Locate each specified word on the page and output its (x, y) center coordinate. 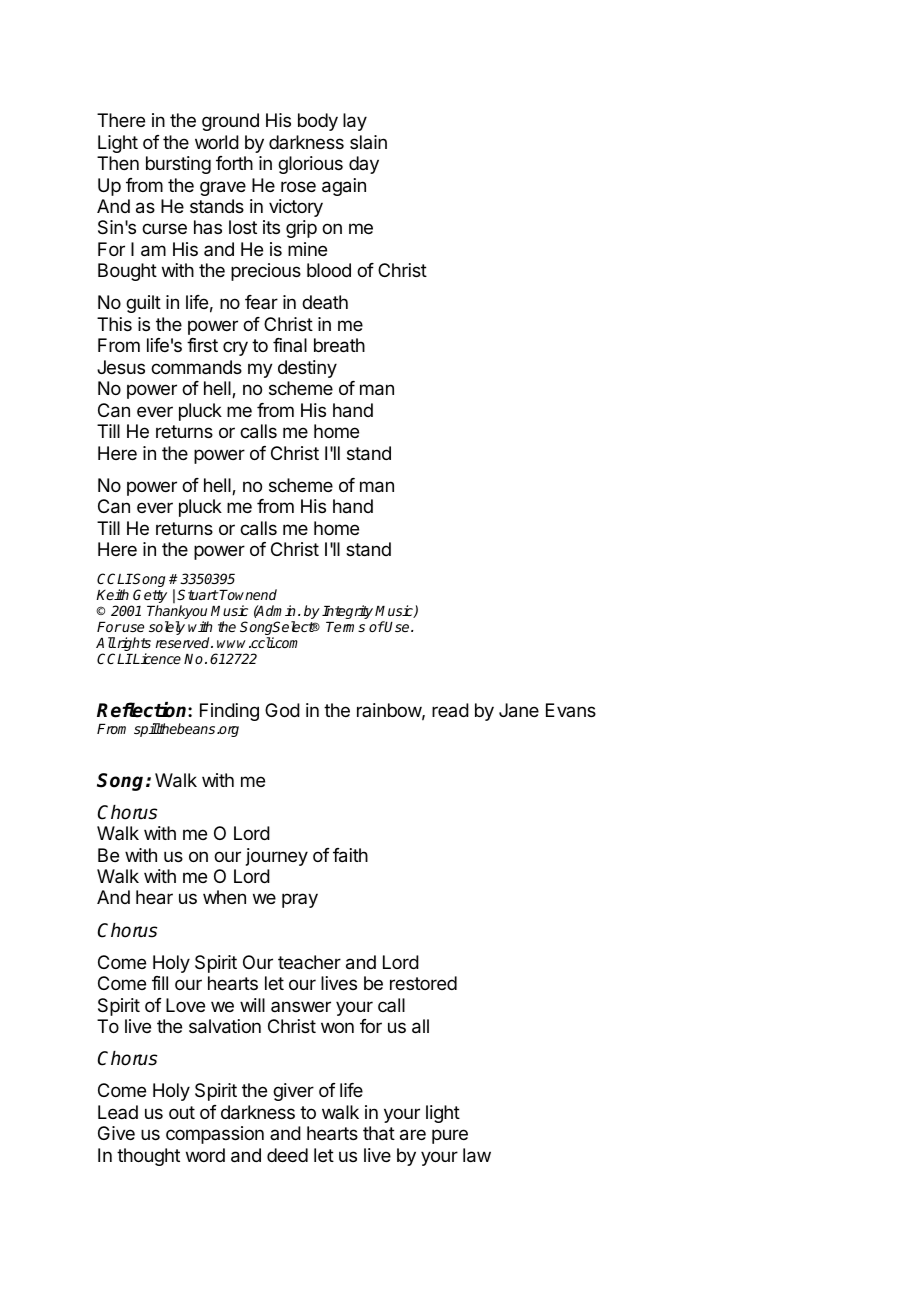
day (364, 165)
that (379, 1133)
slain (368, 142)
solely (167, 628)
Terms (345, 627)
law (477, 1155)
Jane (519, 710)
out (182, 1112)
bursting (178, 165)
